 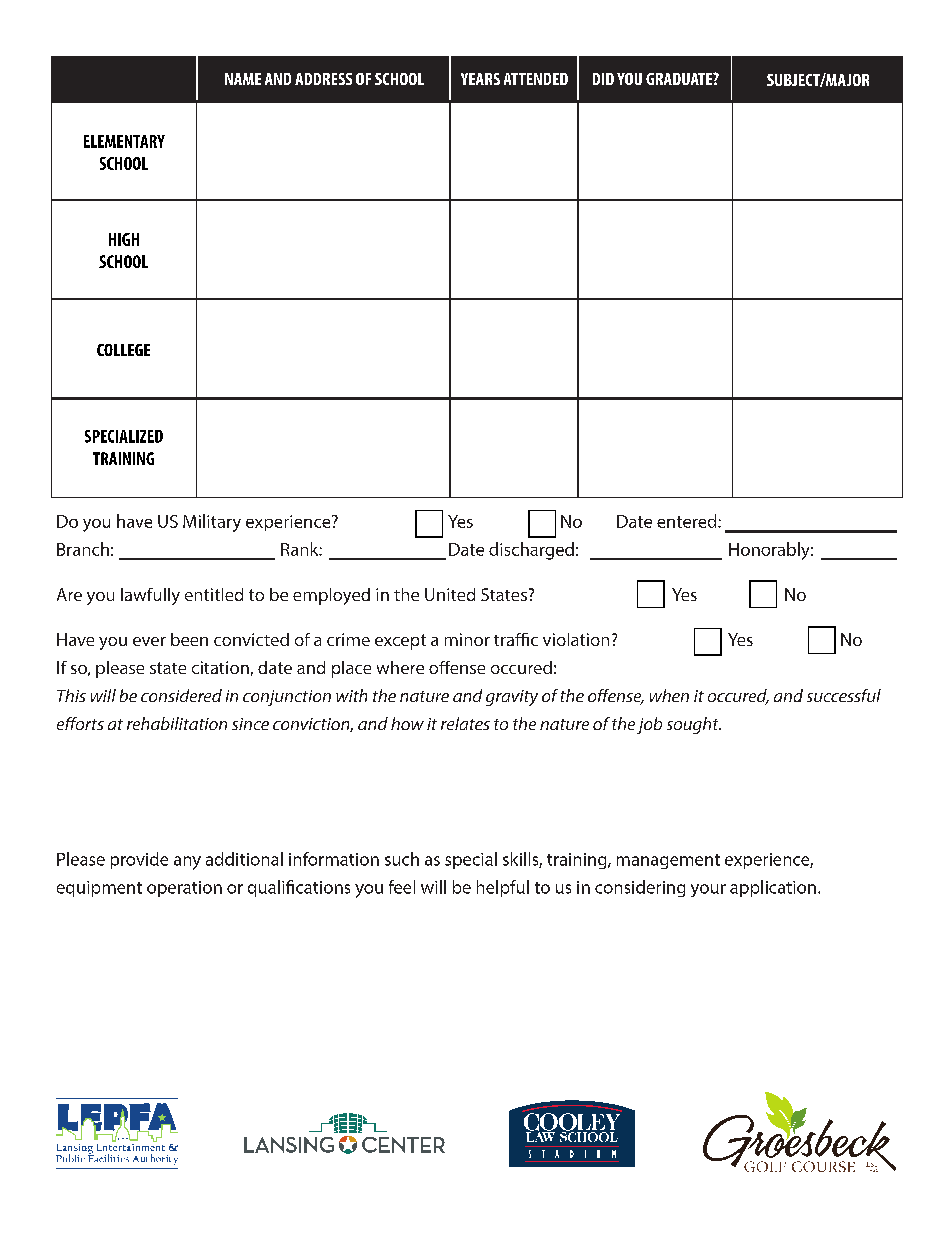 What do you see at coordinates (603, 79) in the page?
I see `DID` at bounding box center [603, 79].
